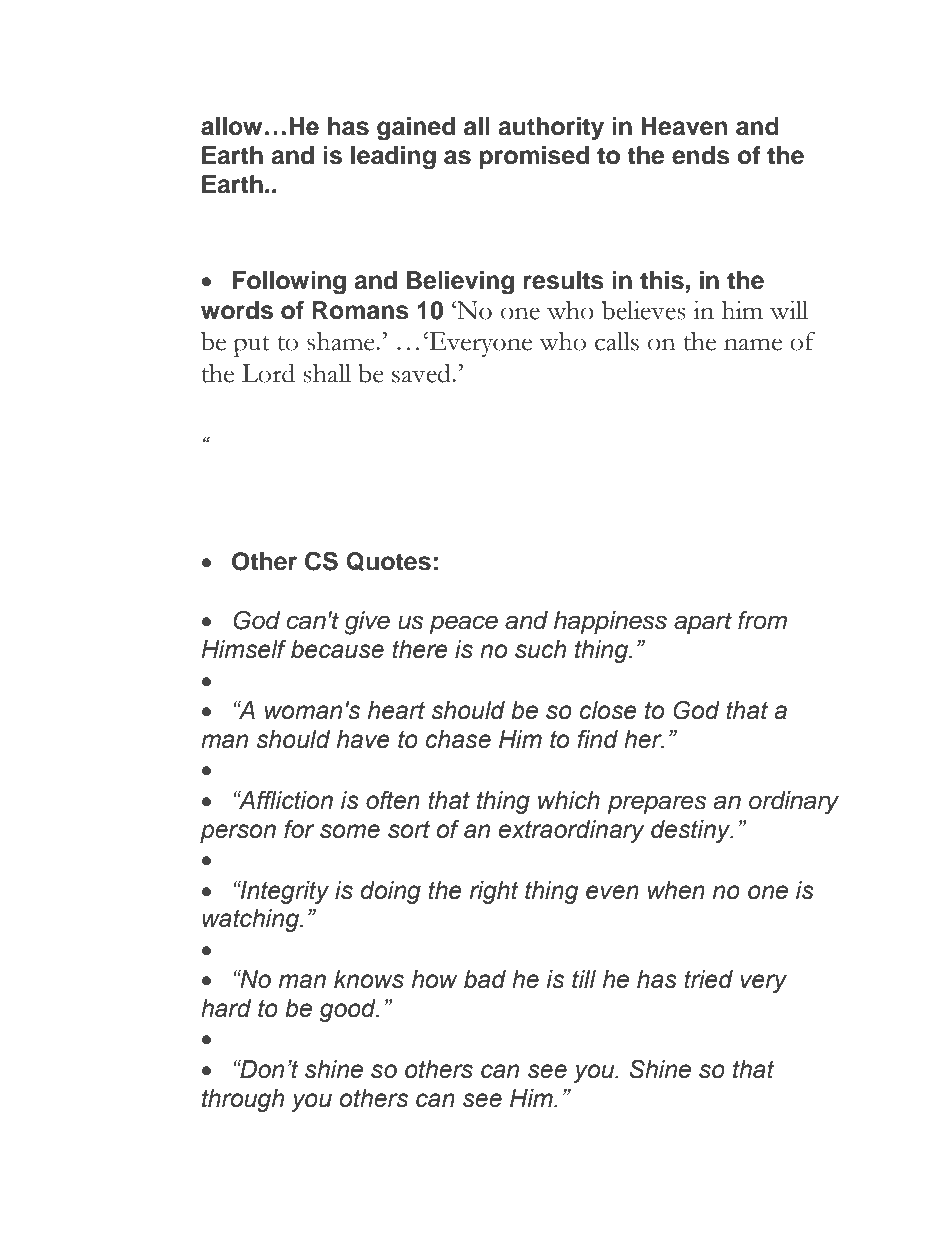 This page has height=1233, width=952. I want to click on peace, so click(463, 624).
